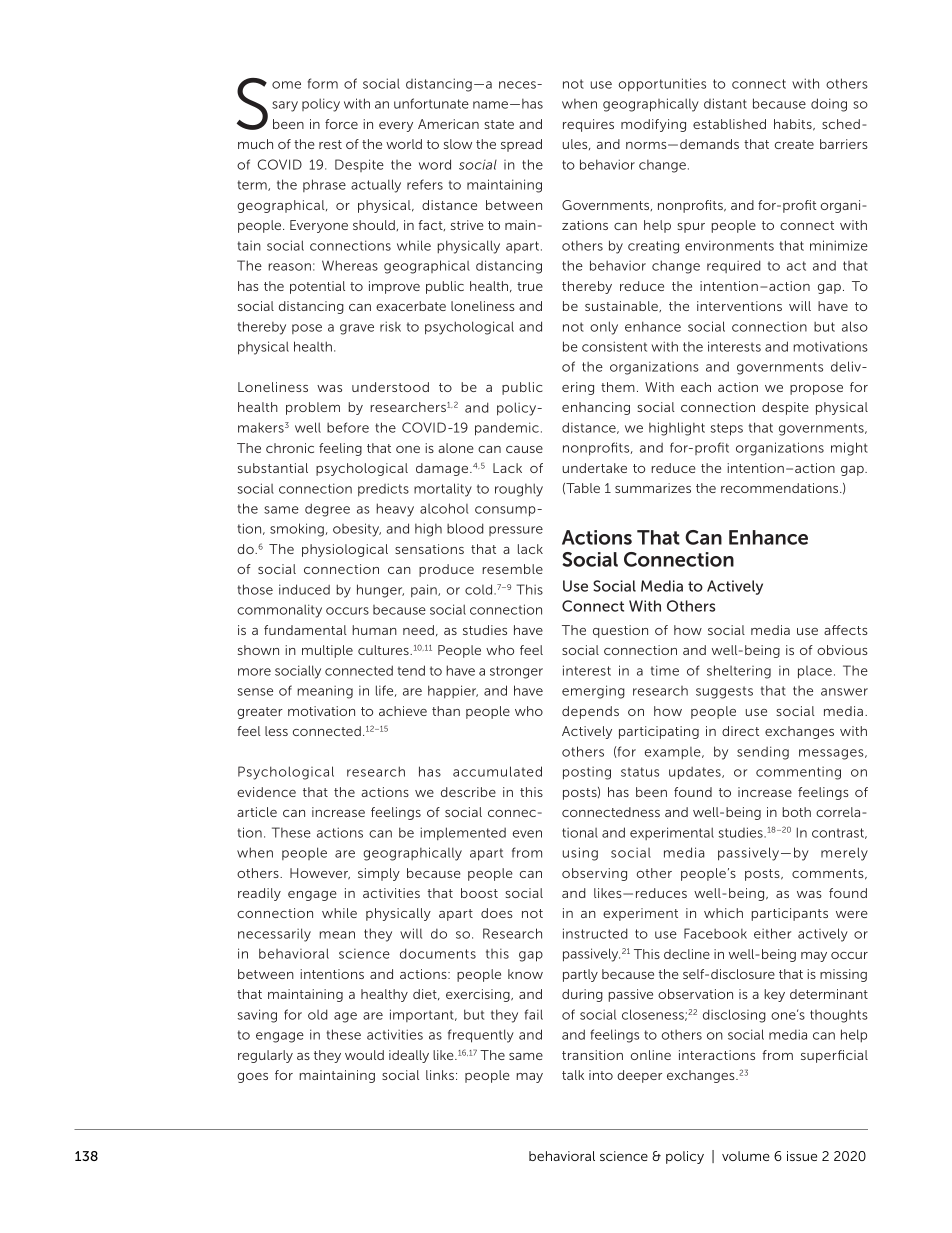 The image size is (952, 1233). What do you see at coordinates (327, 510) in the page?
I see `degree` at bounding box center [327, 510].
